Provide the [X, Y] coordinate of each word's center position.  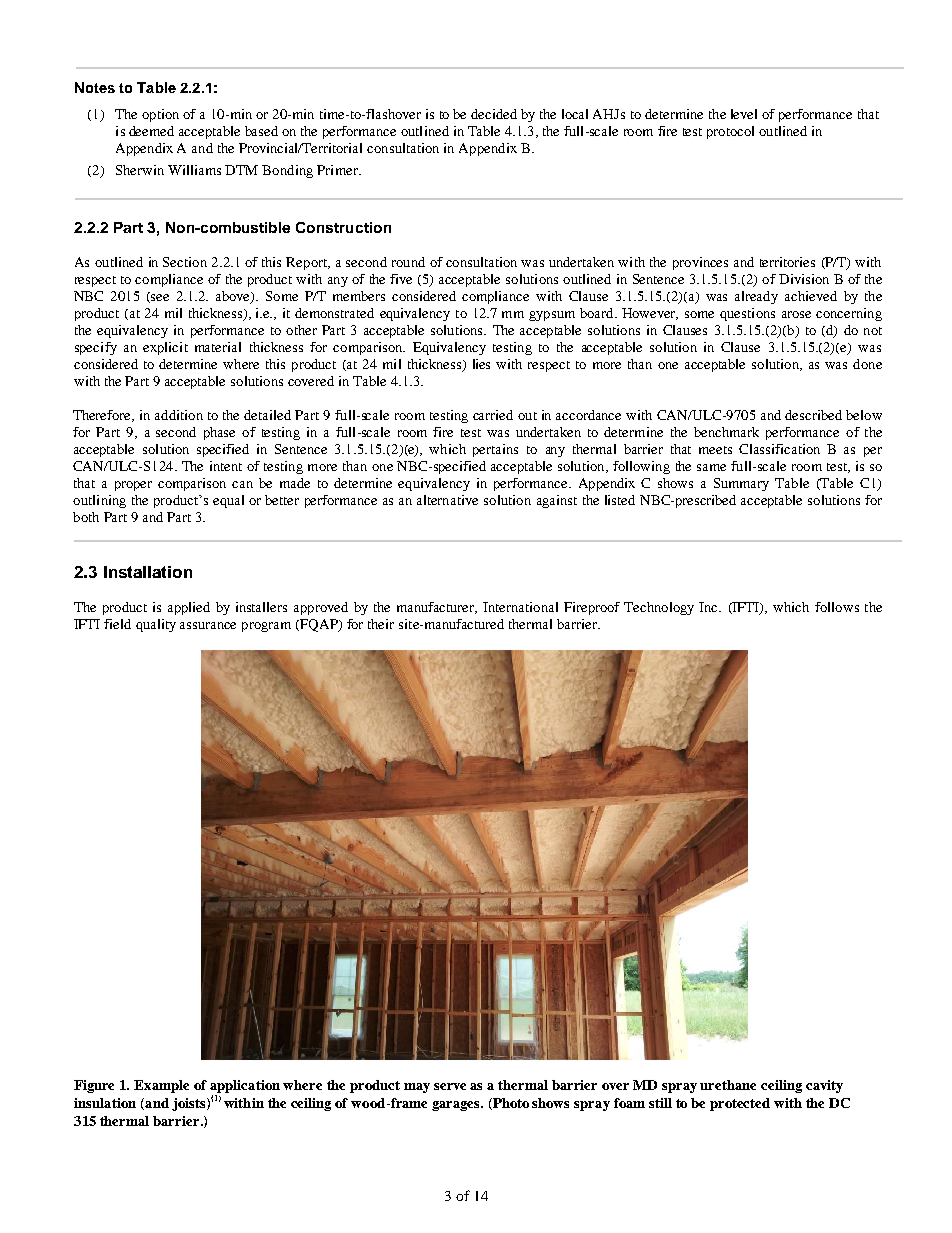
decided [494, 114]
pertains [495, 450]
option [160, 115]
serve [450, 1086]
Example [161, 1086]
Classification [779, 449]
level [744, 114]
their [381, 624]
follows [837, 607]
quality [156, 625]
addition [179, 415]
